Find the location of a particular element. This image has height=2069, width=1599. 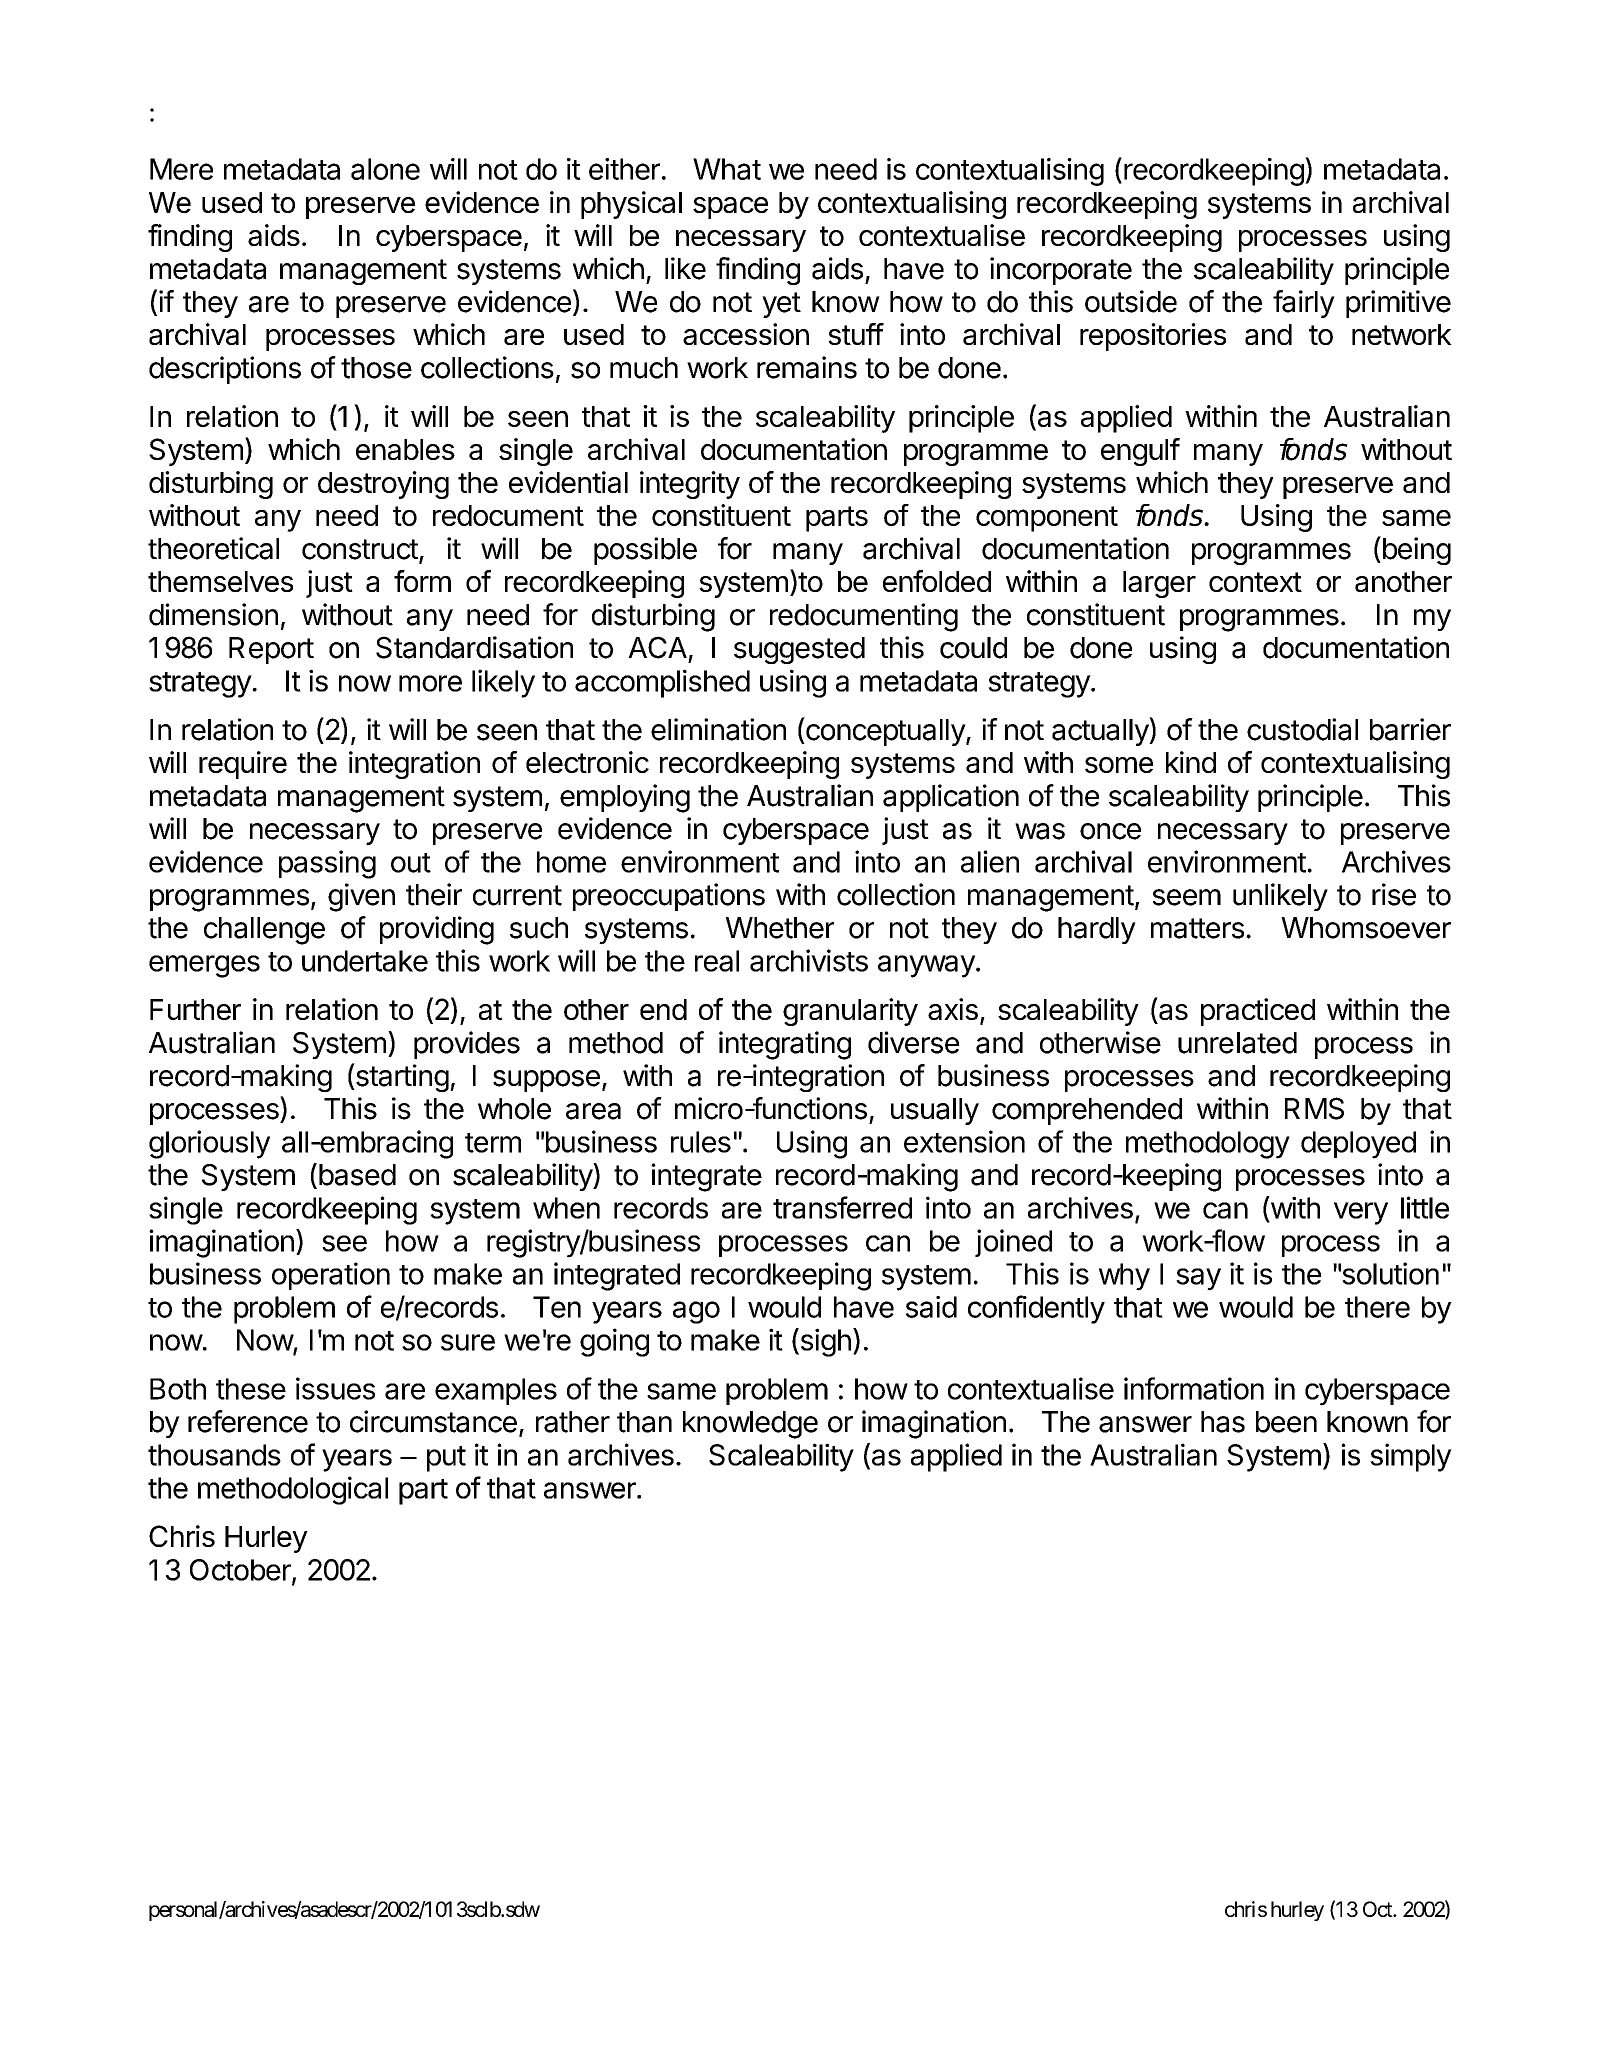

being is located at coordinates (1415, 550).
